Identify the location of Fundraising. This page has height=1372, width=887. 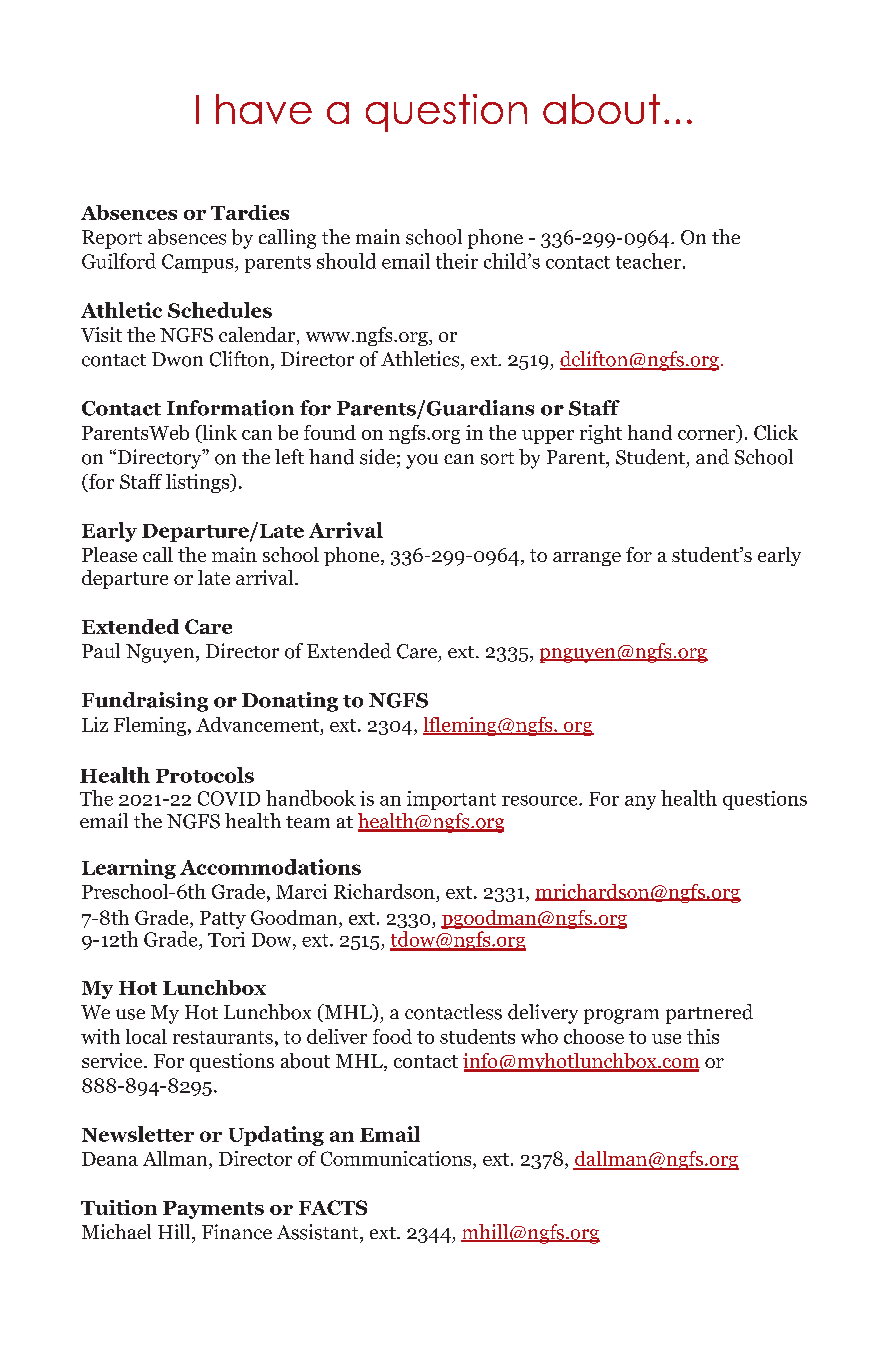
(145, 702).
